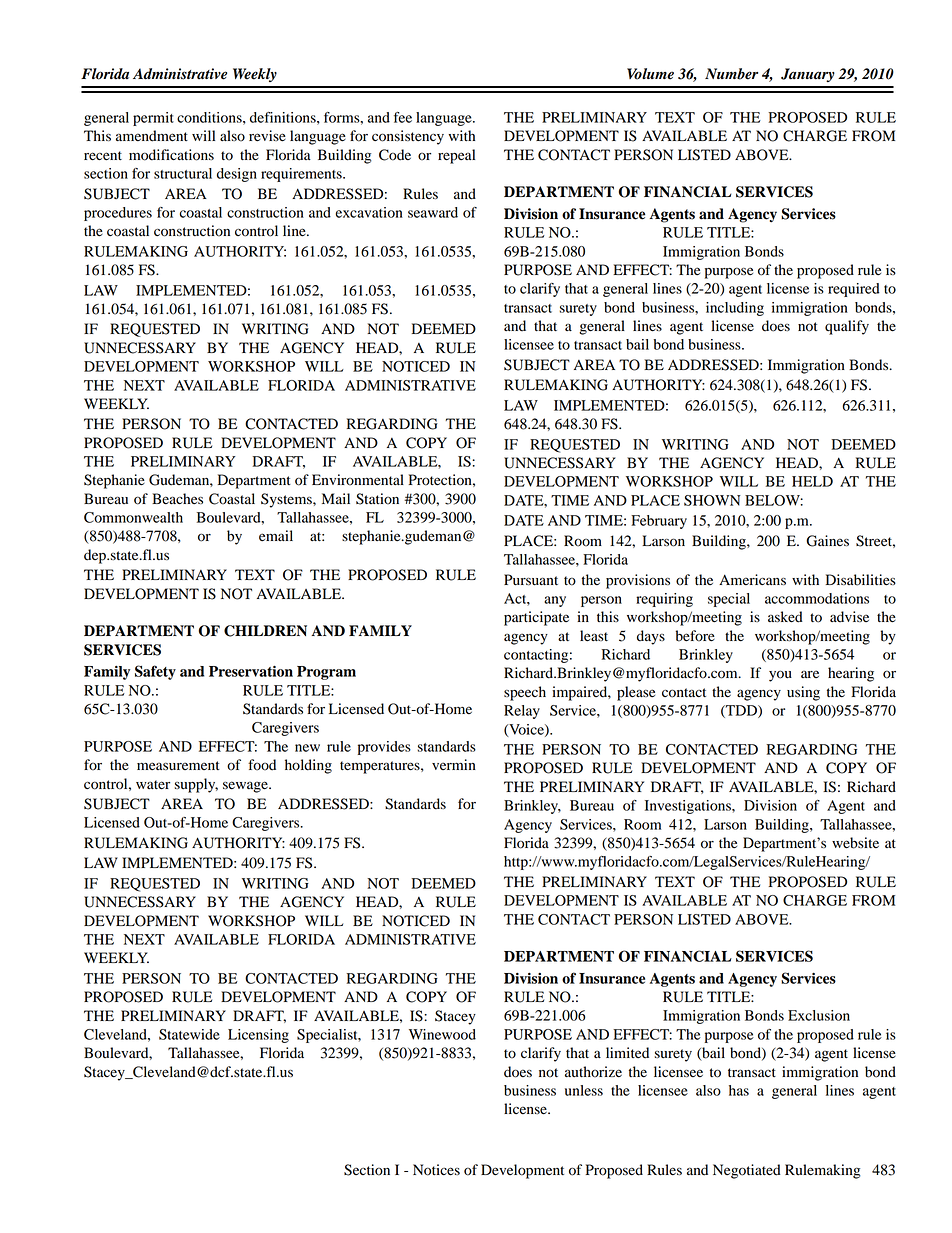  I want to click on CHILDREN, so click(265, 631).
